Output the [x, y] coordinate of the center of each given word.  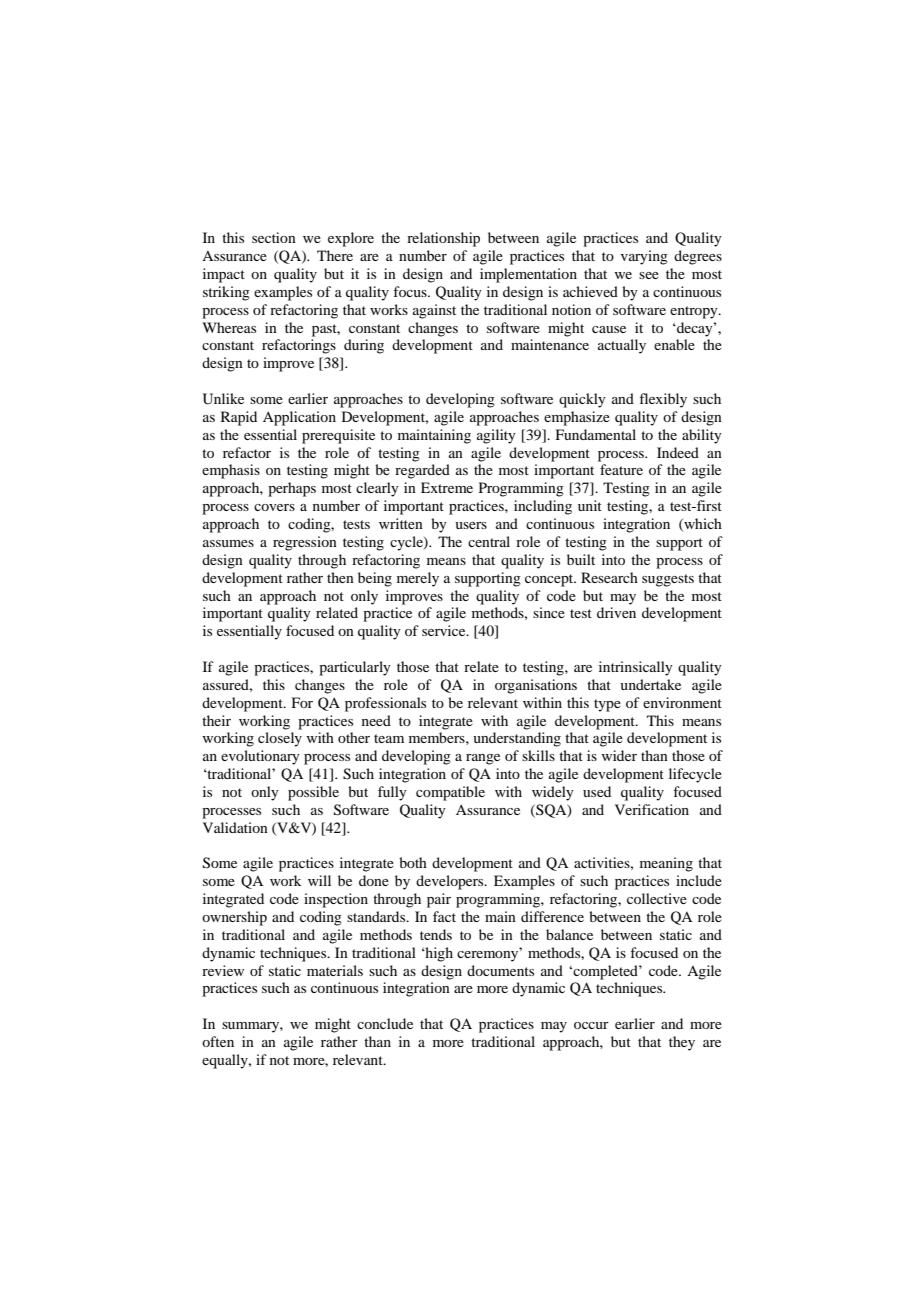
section [274, 237]
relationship [443, 239]
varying [644, 257]
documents [500, 970]
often [218, 1041]
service [445, 630]
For [302, 702]
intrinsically [636, 668]
